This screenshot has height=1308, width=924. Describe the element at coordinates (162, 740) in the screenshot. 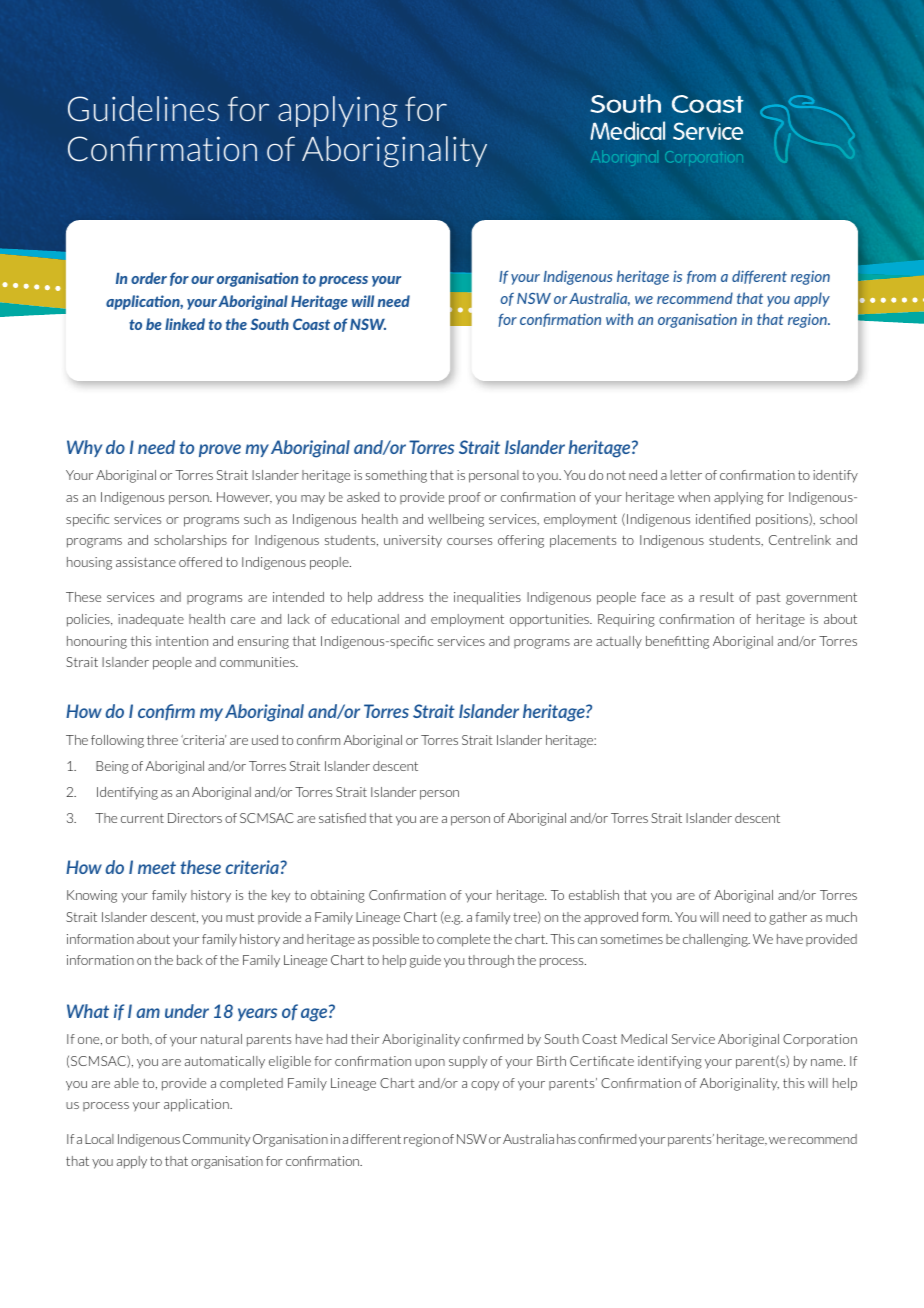

I see `three` at that location.
